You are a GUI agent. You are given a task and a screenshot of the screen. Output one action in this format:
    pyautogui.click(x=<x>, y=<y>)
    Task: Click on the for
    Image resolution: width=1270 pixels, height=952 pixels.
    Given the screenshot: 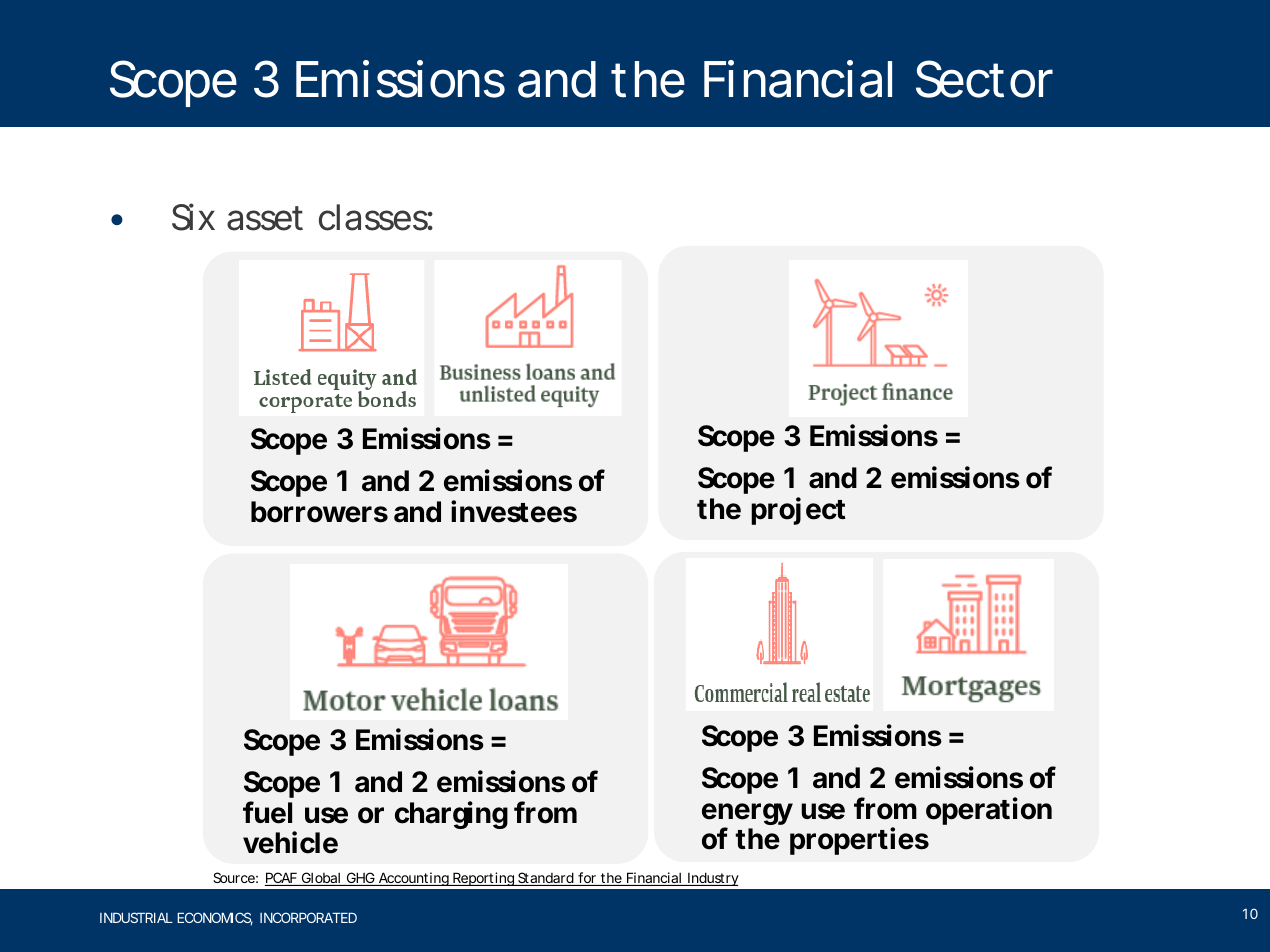 What is the action you would take?
    pyautogui.click(x=587, y=879)
